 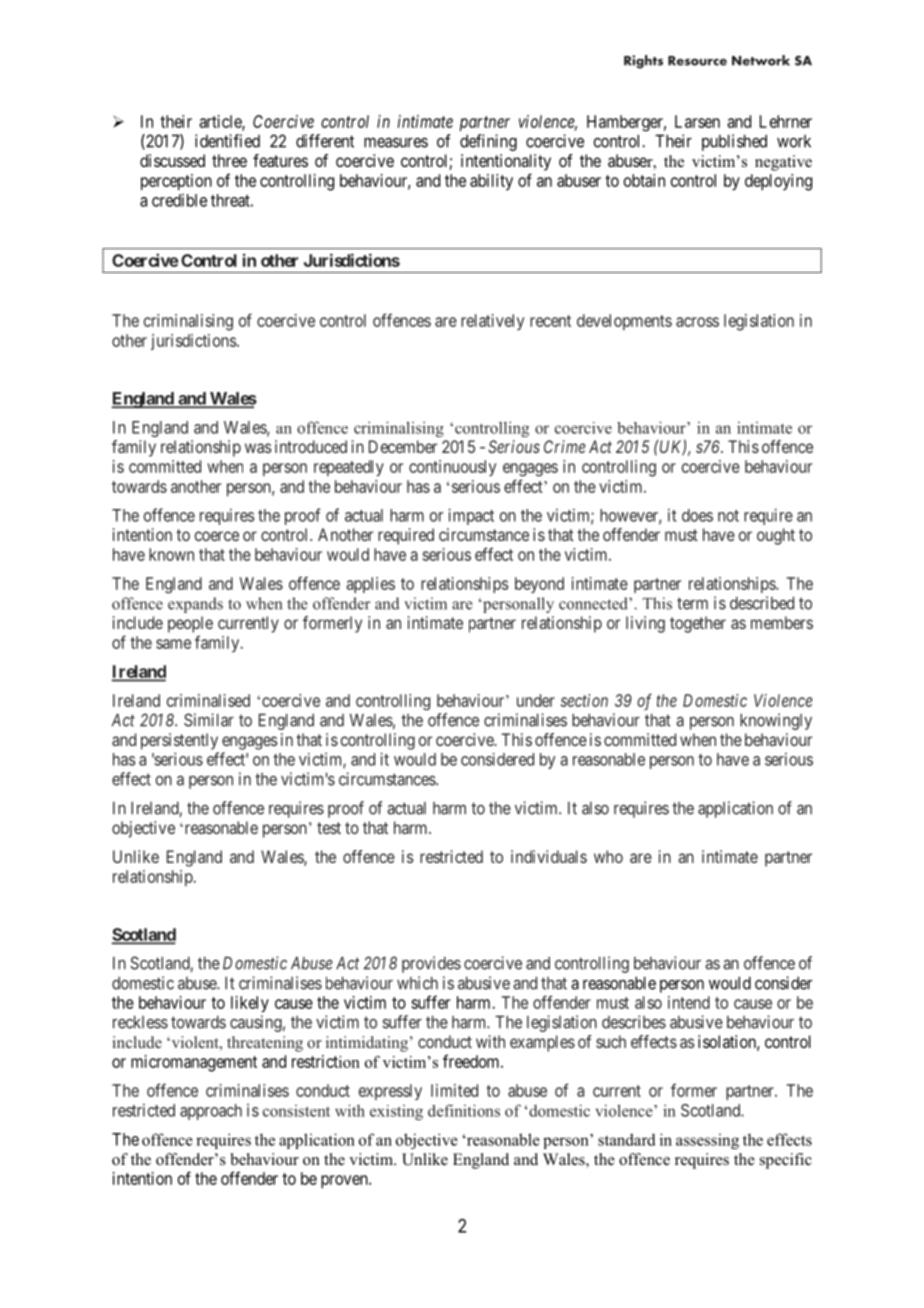 I want to click on identified, so click(x=227, y=141).
